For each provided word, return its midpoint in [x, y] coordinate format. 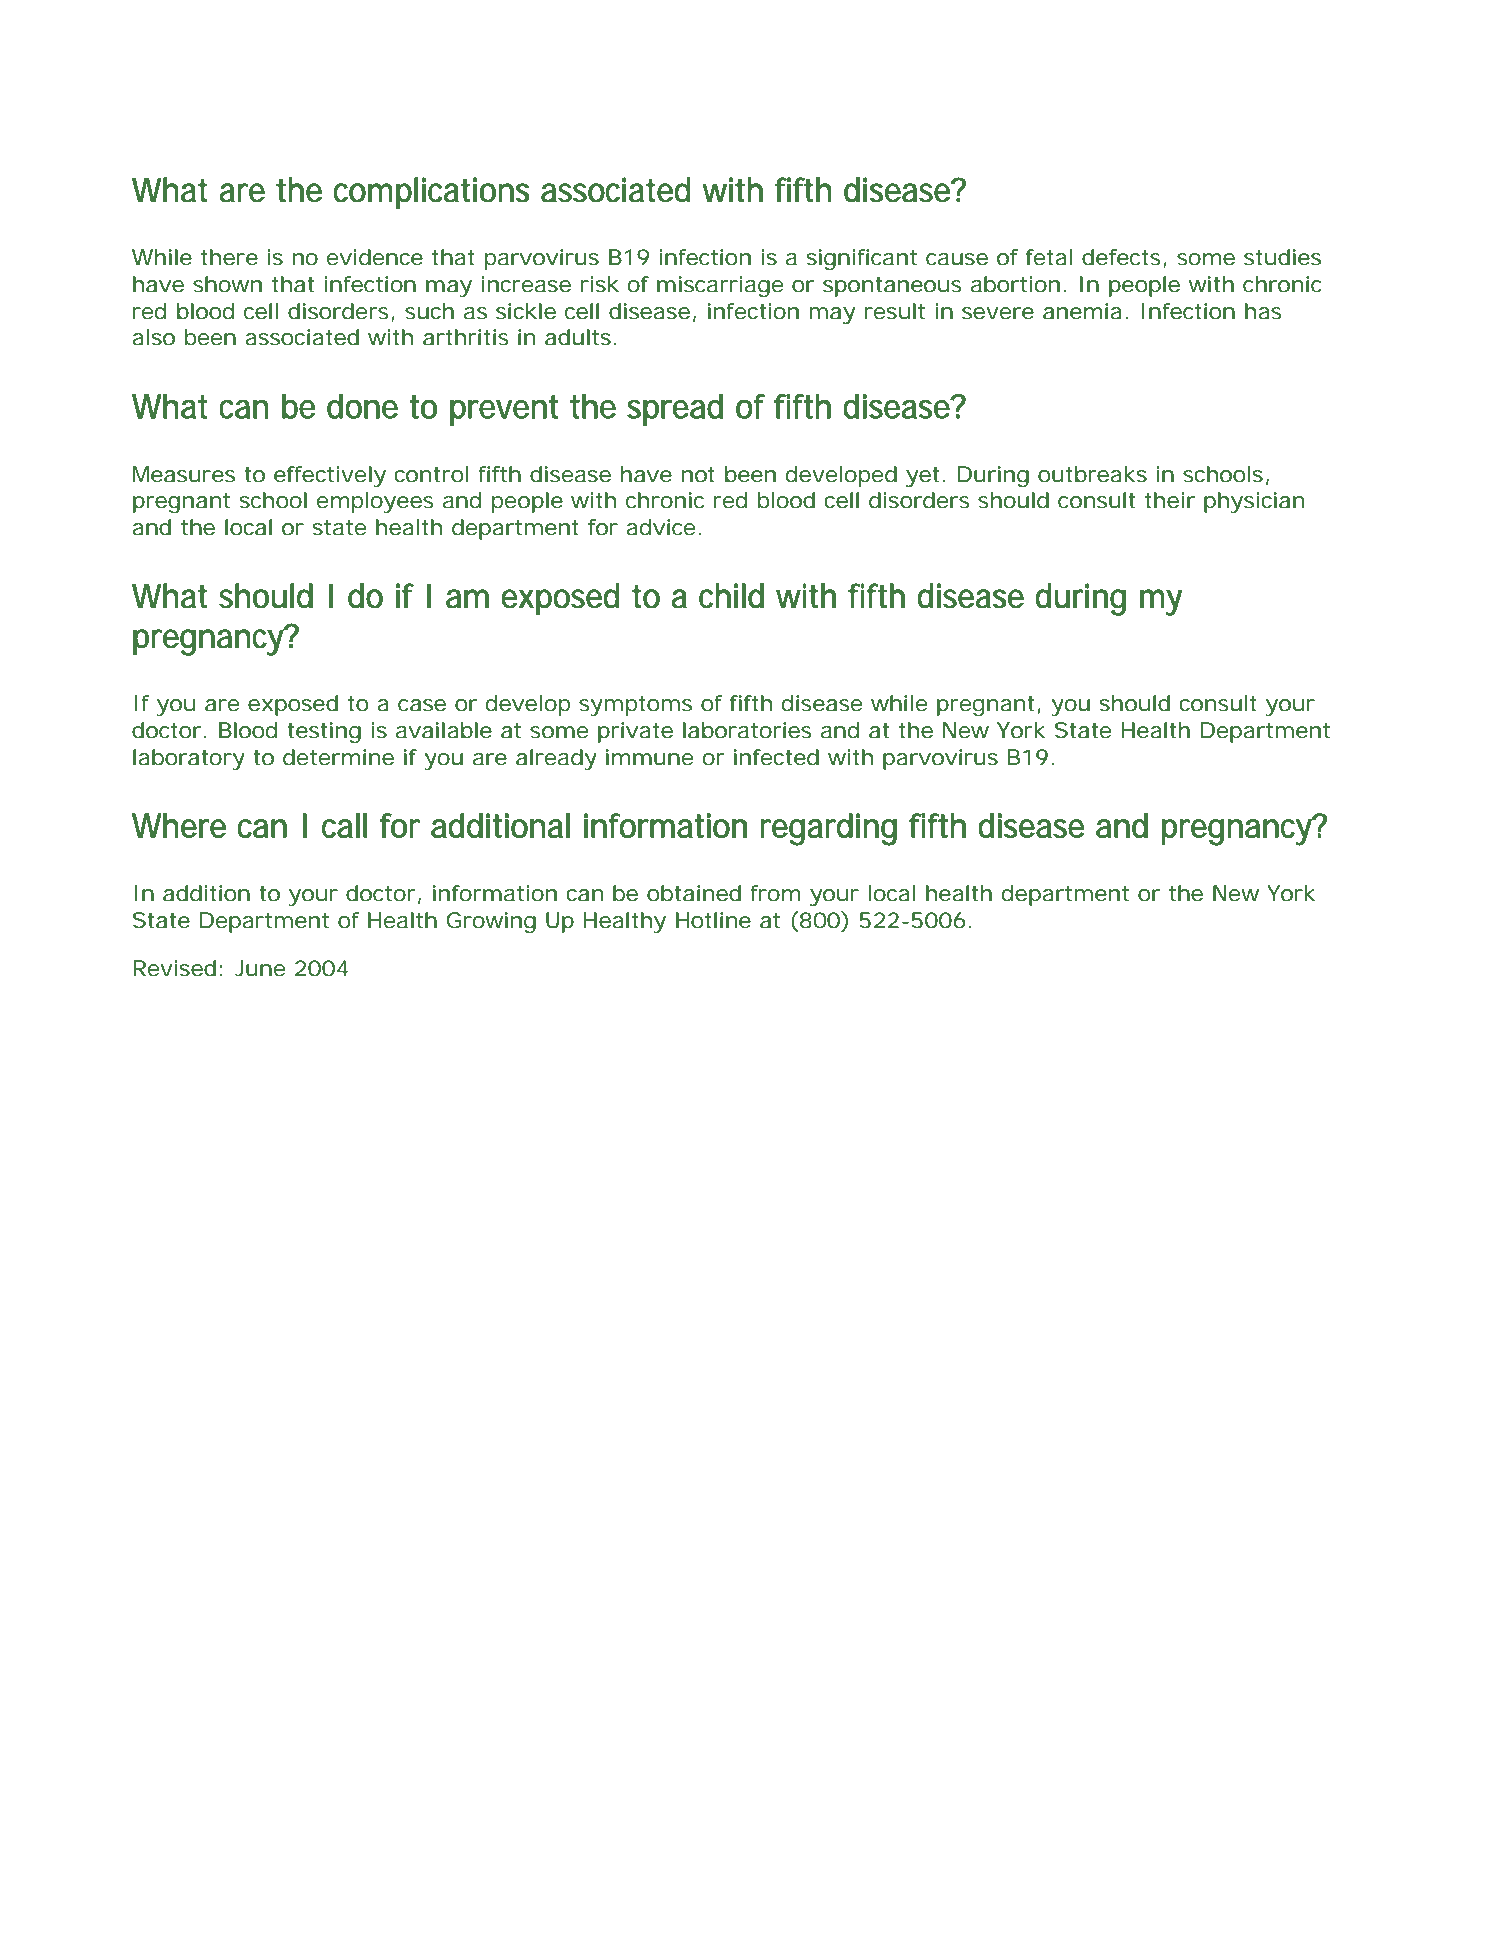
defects [1121, 257]
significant [862, 259]
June [260, 968]
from [775, 893]
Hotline [713, 920]
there [229, 257]
